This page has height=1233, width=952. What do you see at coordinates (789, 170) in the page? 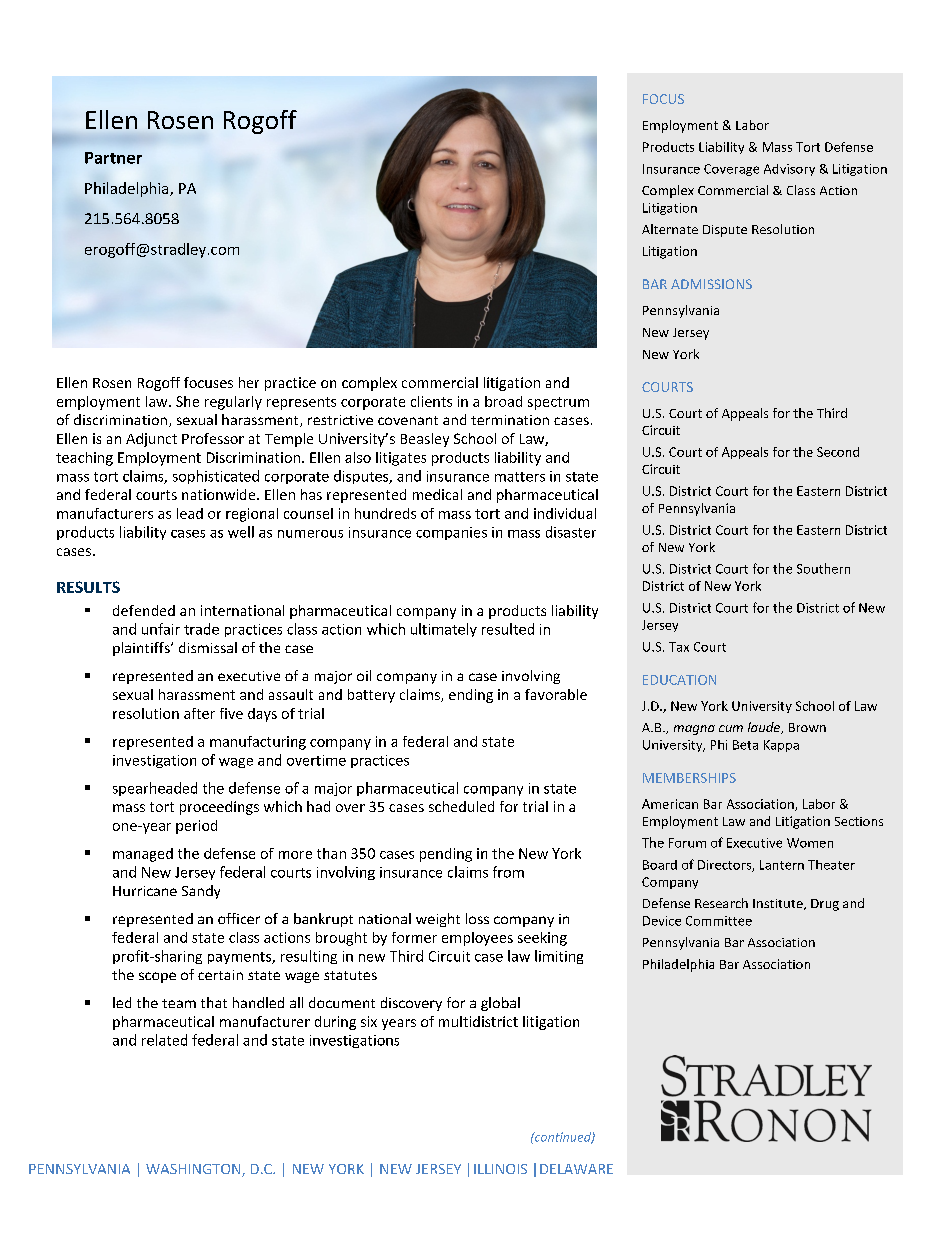
I see `Advisory` at bounding box center [789, 170].
